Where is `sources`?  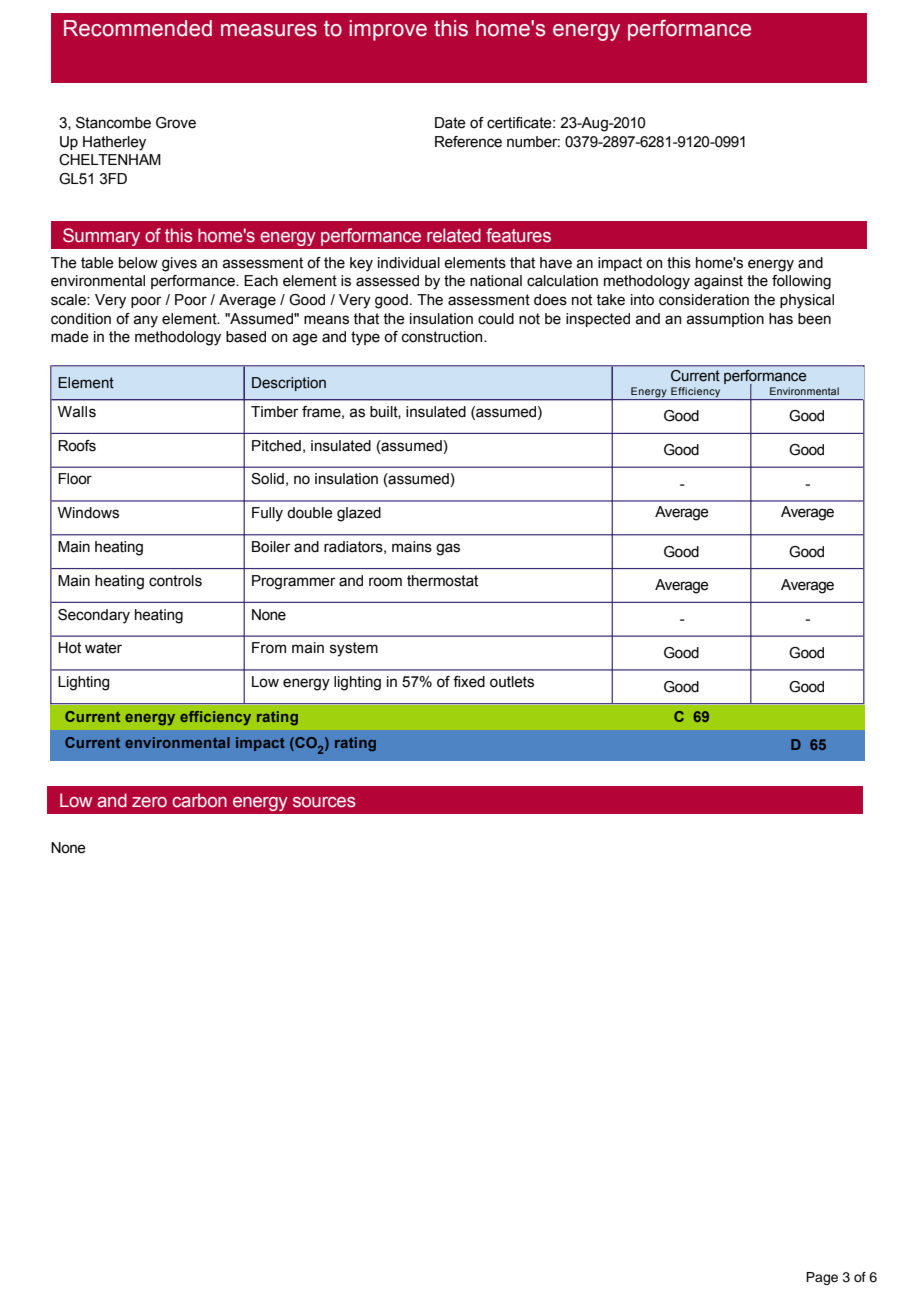
sources is located at coordinates (324, 802).
